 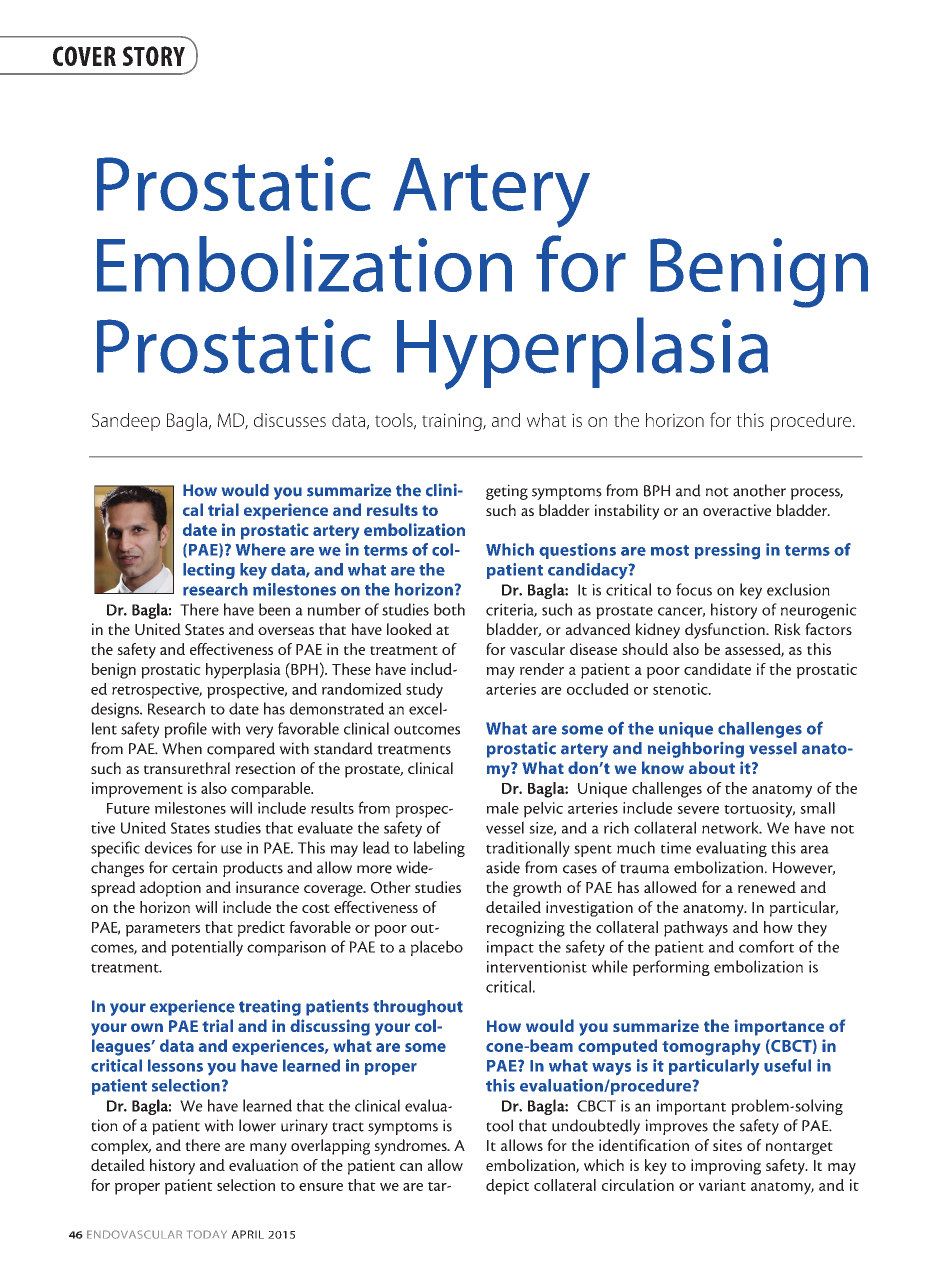 I want to click on placebo, so click(x=437, y=948).
